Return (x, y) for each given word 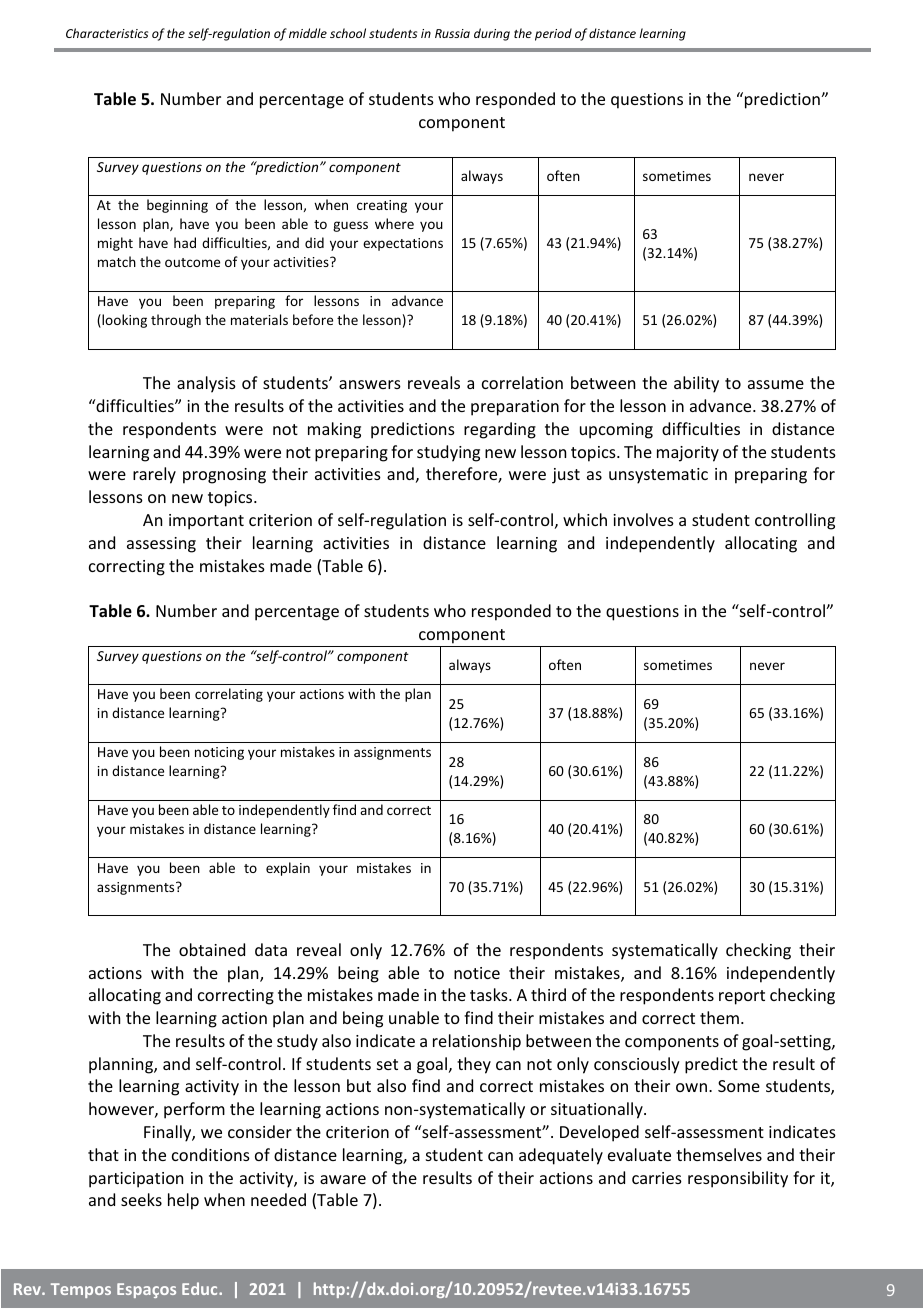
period (553, 34)
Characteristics (107, 33)
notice (477, 973)
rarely (154, 475)
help (183, 1201)
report (742, 997)
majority (688, 454)
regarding (500, 430)
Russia (452, 33)
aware (343, 1179)
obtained (212, 949)
